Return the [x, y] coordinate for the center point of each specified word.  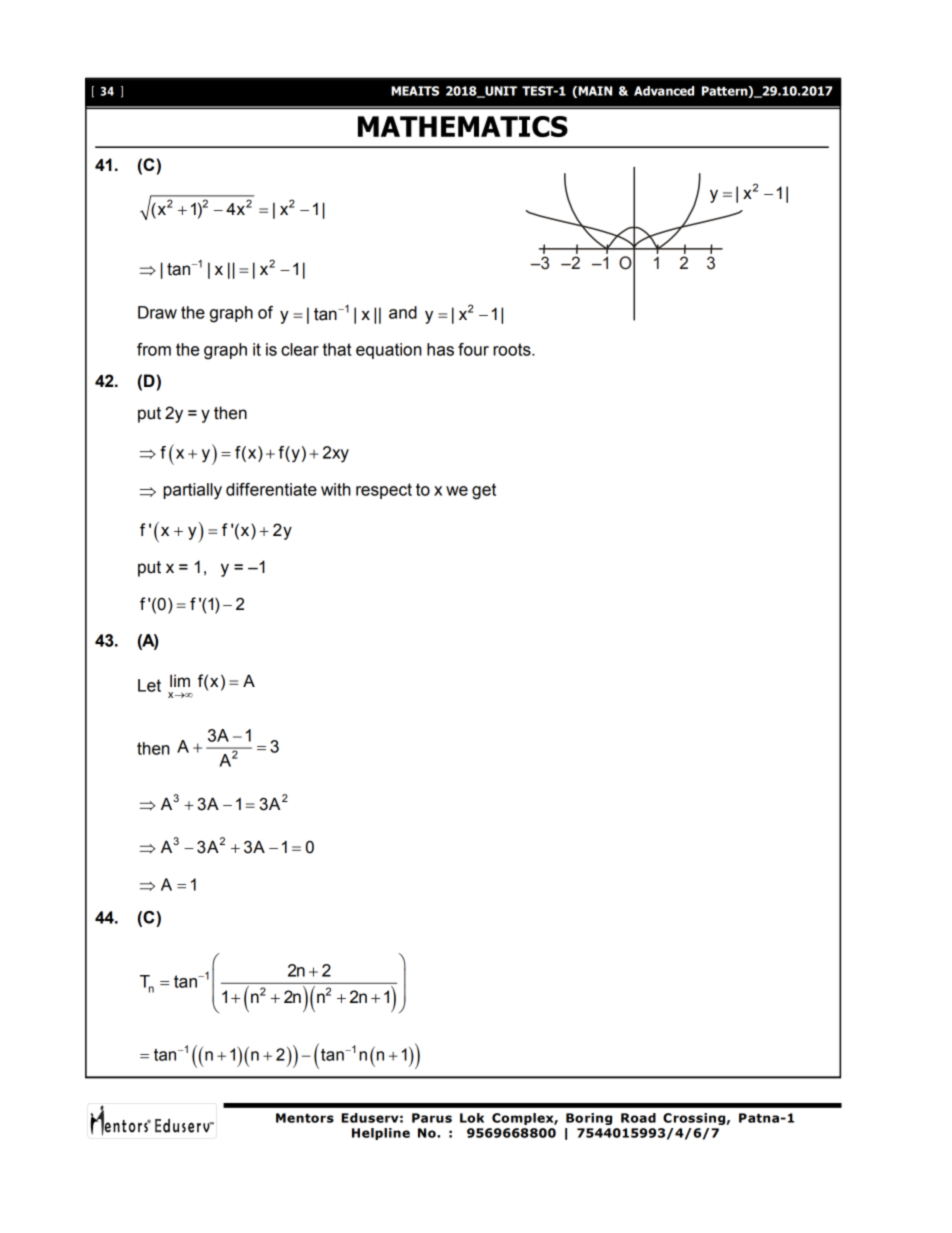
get [484, 491]
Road [638, 1118]
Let [149, 685]
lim [180, 680]
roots [513, 349]
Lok [472, 1118]
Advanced [664, 91]
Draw [157, 312]
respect [384, 491]
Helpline [381, 1134]
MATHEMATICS [463, 126]
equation [389, 351]
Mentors [305, 1118]
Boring [589, 1119]
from [154, 349]
